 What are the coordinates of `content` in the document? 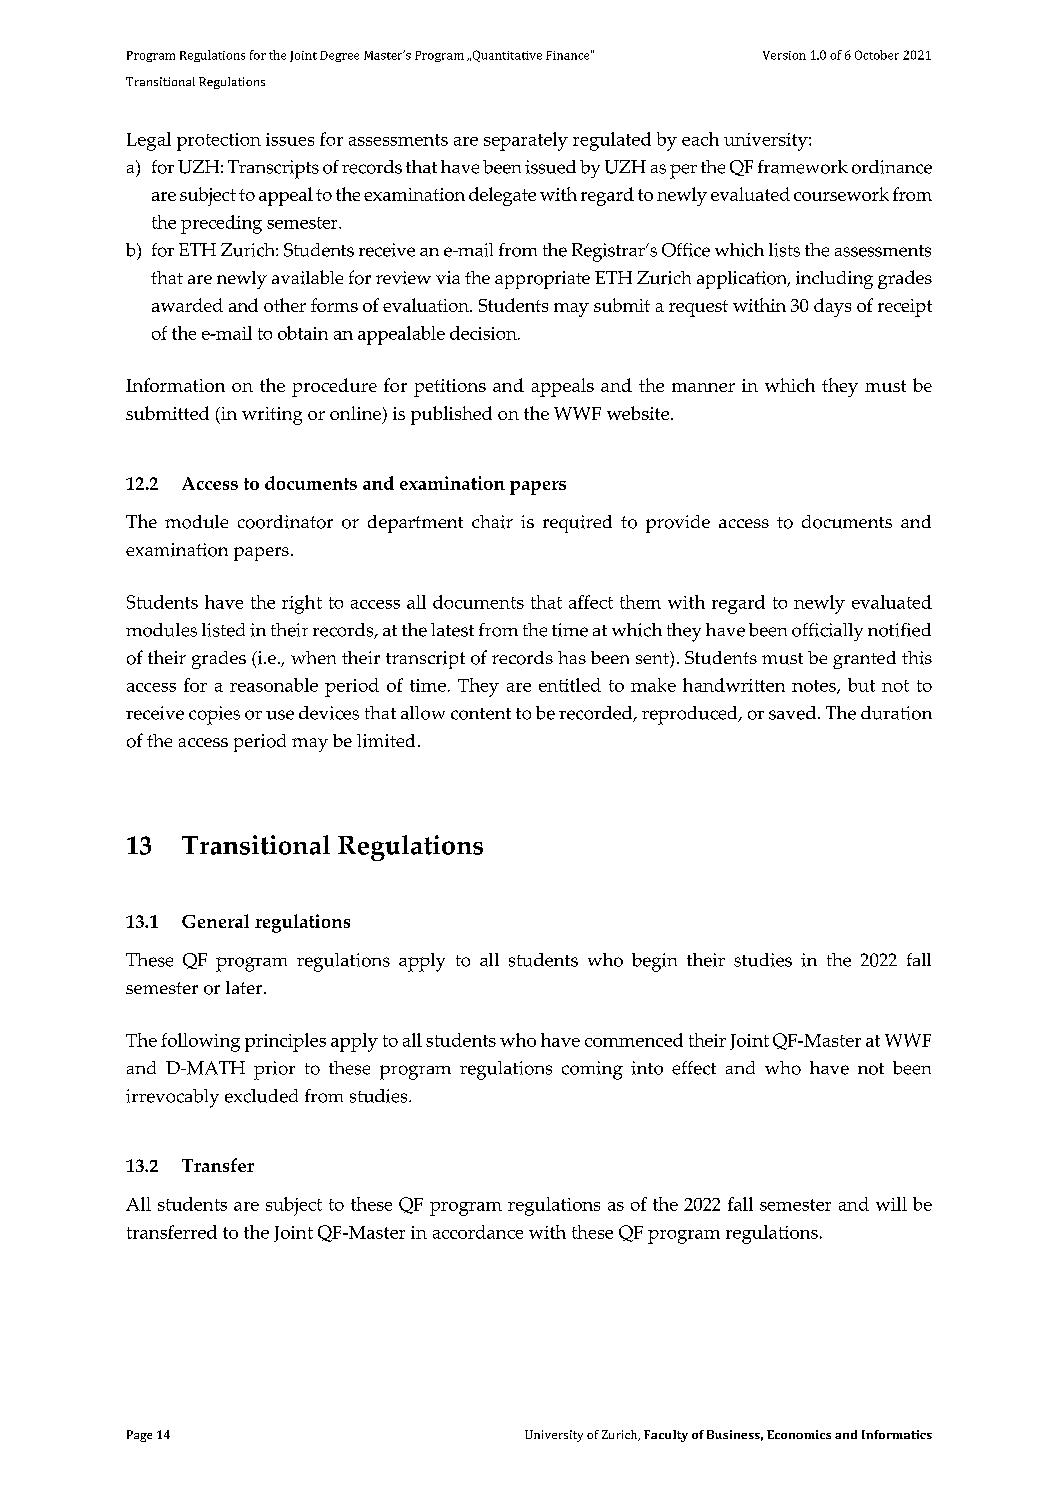 It's located at (481, 714).
